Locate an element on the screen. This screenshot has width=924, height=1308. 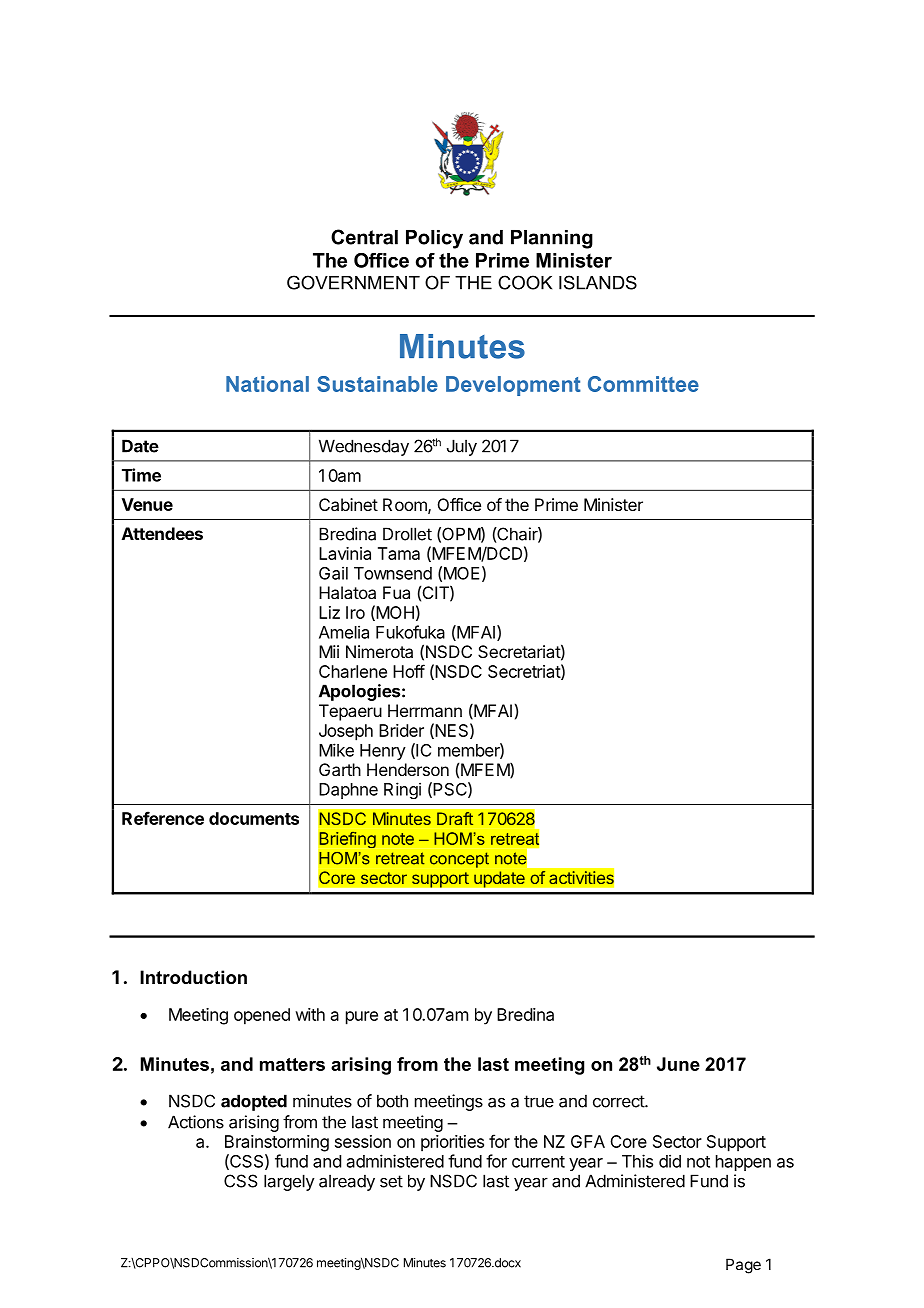
documents is located at coordinates (254, 818).
